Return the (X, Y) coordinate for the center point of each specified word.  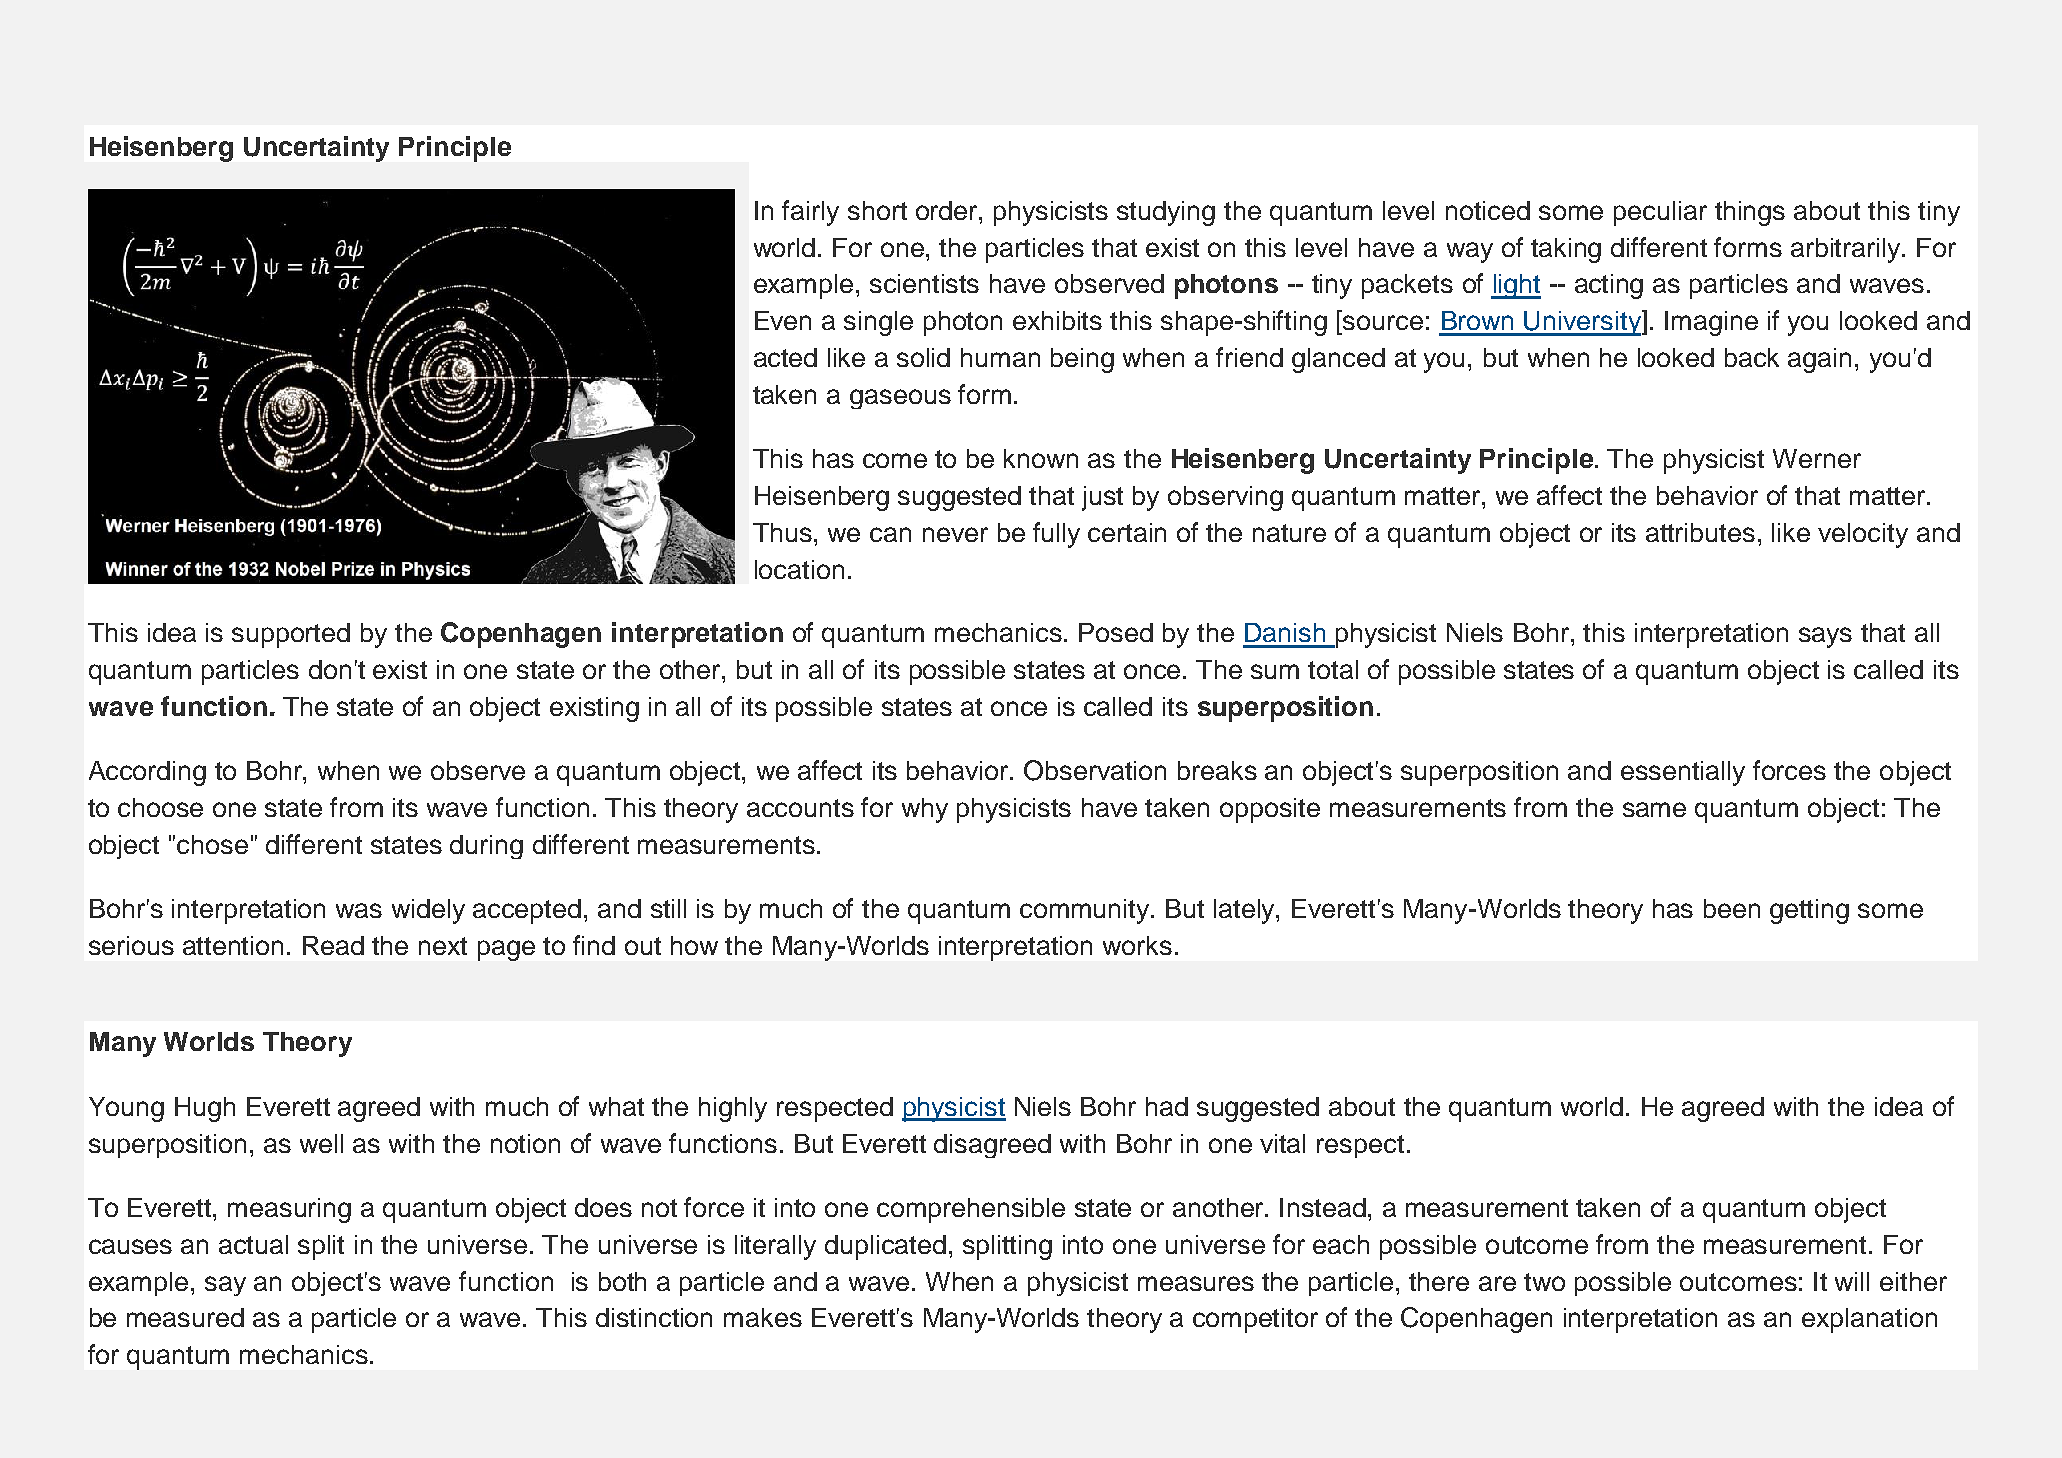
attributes (1700, 532)
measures (1196, 1283)
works (1137, 945)
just (1102, 498)
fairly (810, 213)
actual (253, 1244)
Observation (1095, 770)
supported (291, 635)
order (948, 210)
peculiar (1660, 213)
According (147, 773)
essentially (1683, 773)
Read (333, 945)
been (1732, 908)
